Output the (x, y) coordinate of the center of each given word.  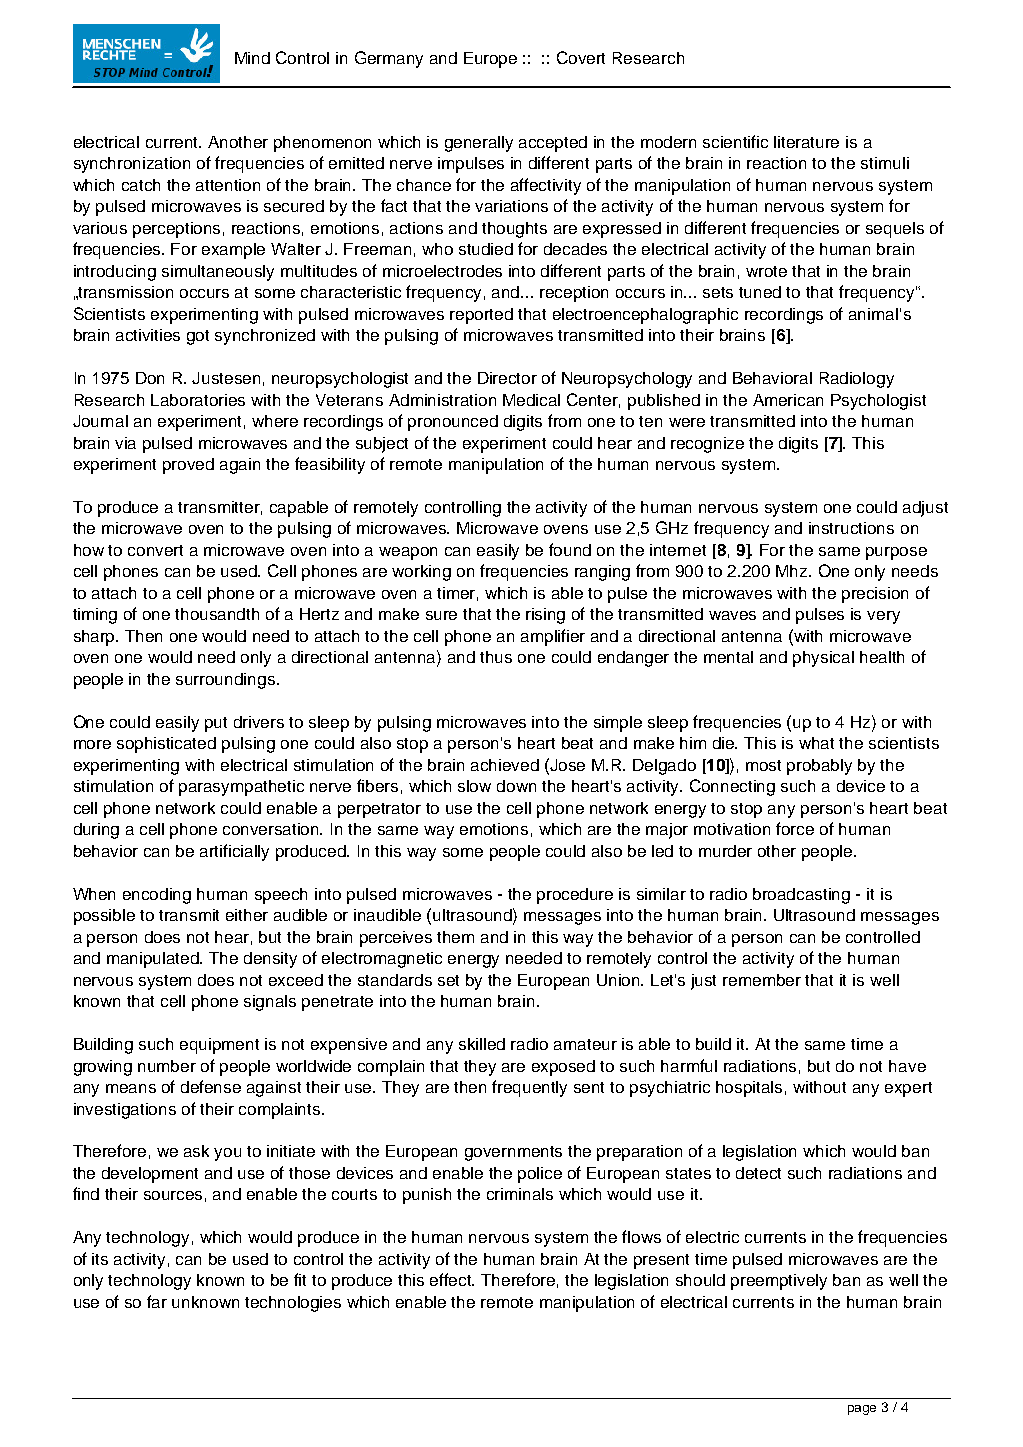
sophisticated (166, 745)
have (907, 1066)
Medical (531, 400)
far (157, 1301)
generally (479, 144)
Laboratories (198, 400)
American (788, 400)
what (816, 743)
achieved (505, 765)
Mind (252, 58)
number (167, 1066)
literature (806, 142)
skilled (482, 1044)
